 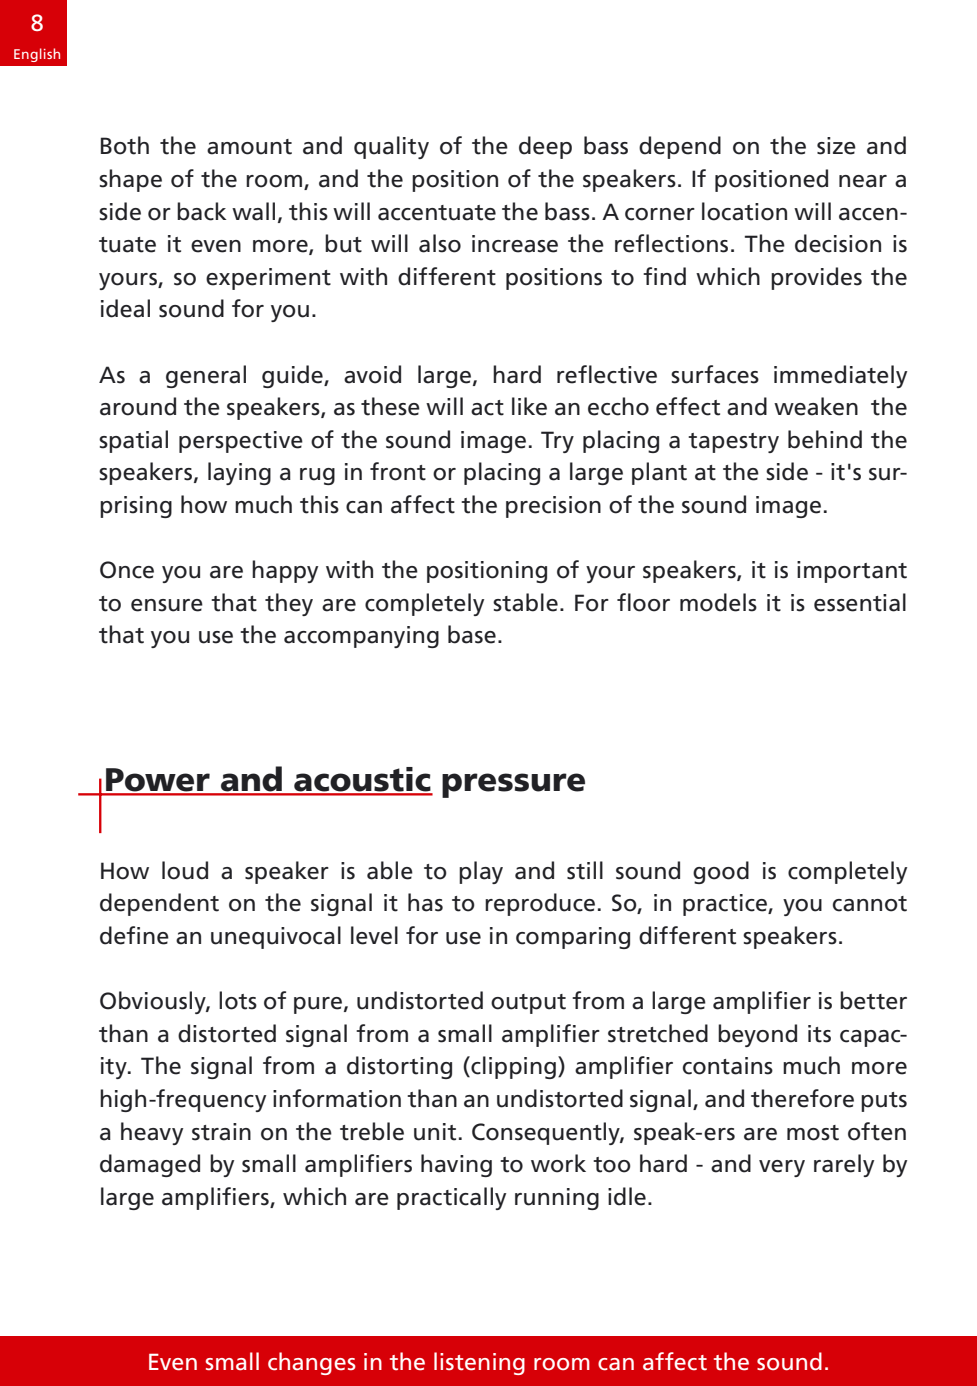 I want to click on base, so click(x=472, y=634).
